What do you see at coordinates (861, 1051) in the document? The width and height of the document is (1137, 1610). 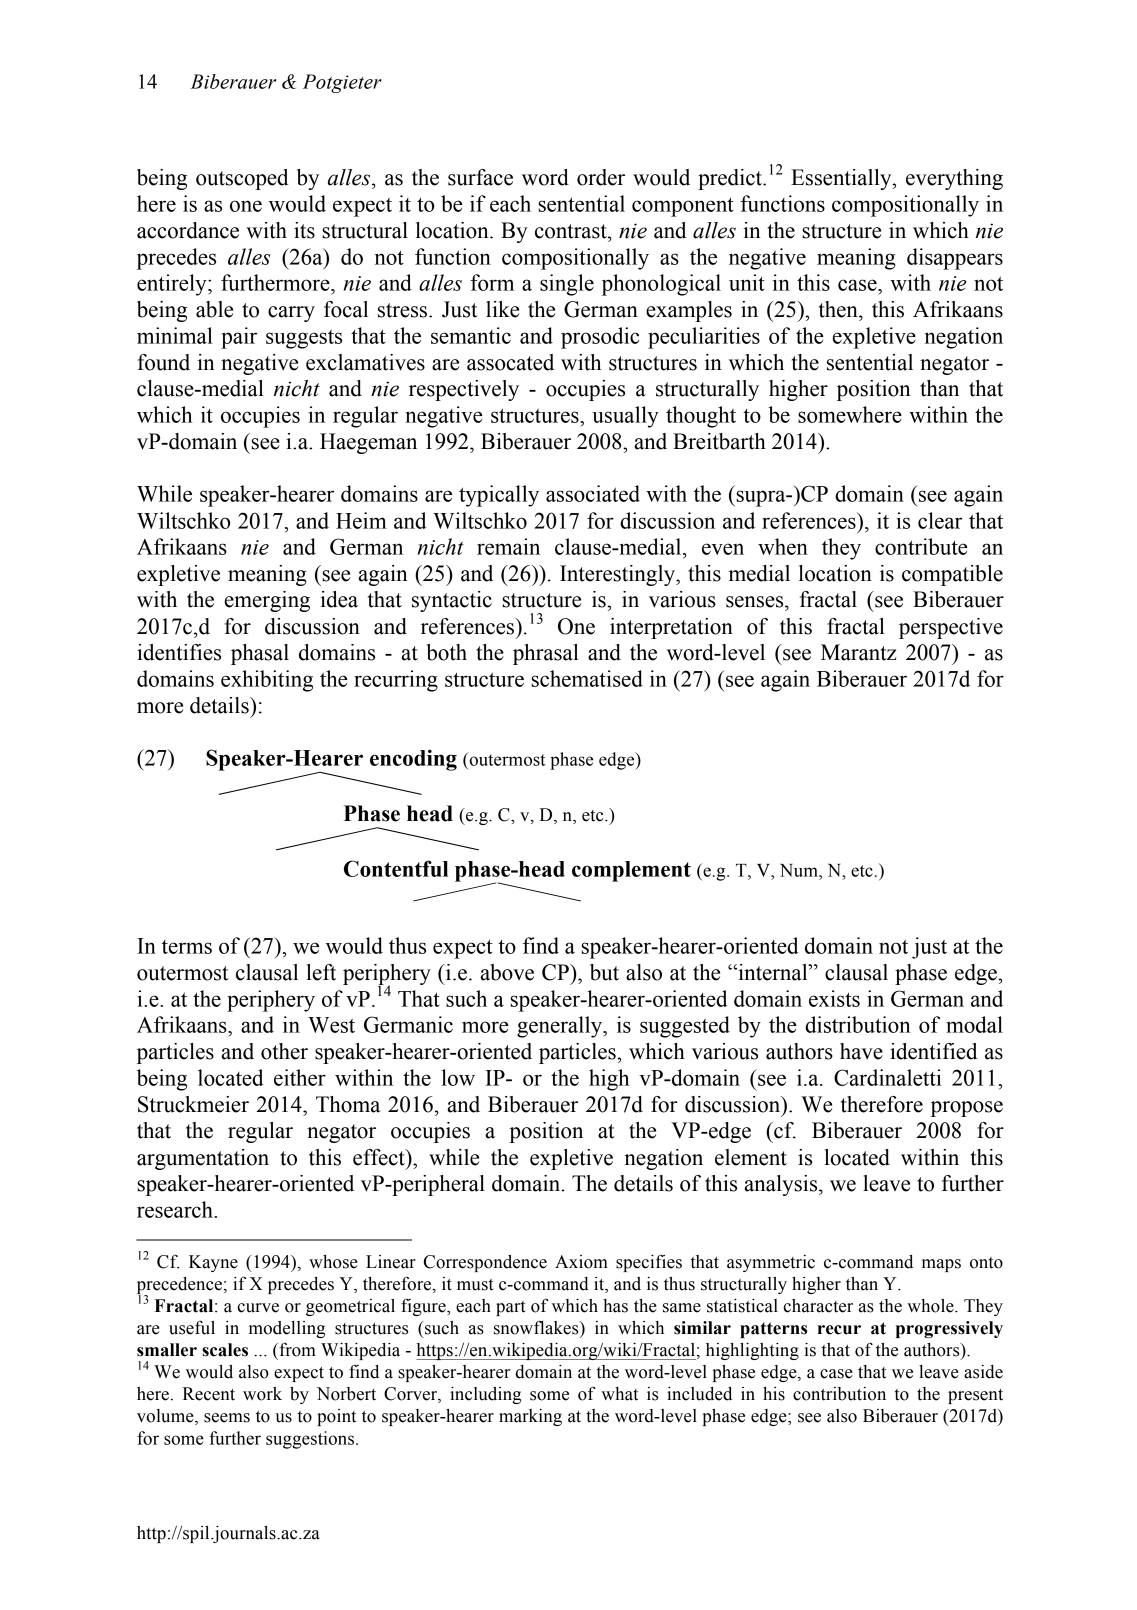 I see `have` at bounding box center [861, 1051].
